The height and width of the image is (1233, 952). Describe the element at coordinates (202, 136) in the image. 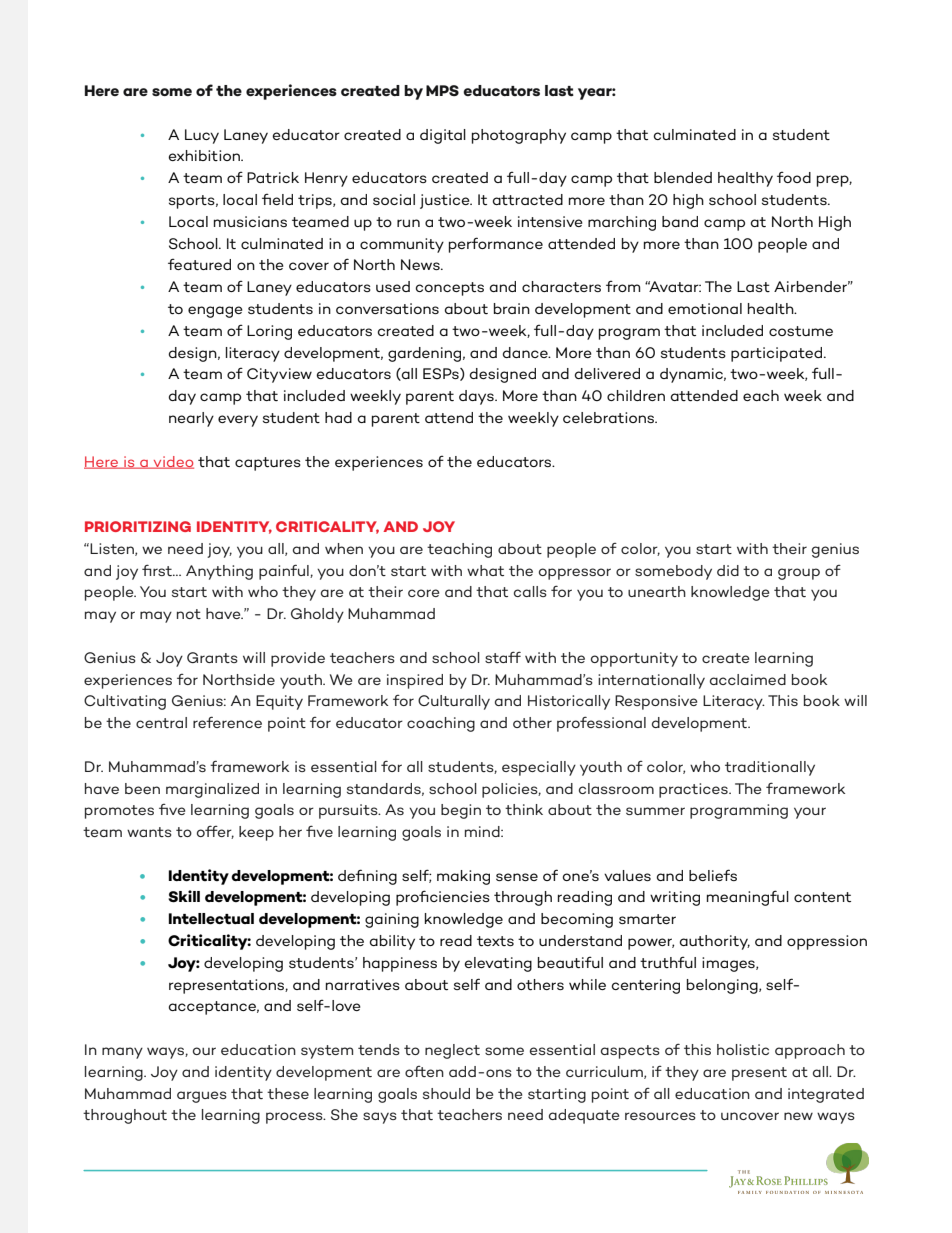

I see `Lucy` at that location.
